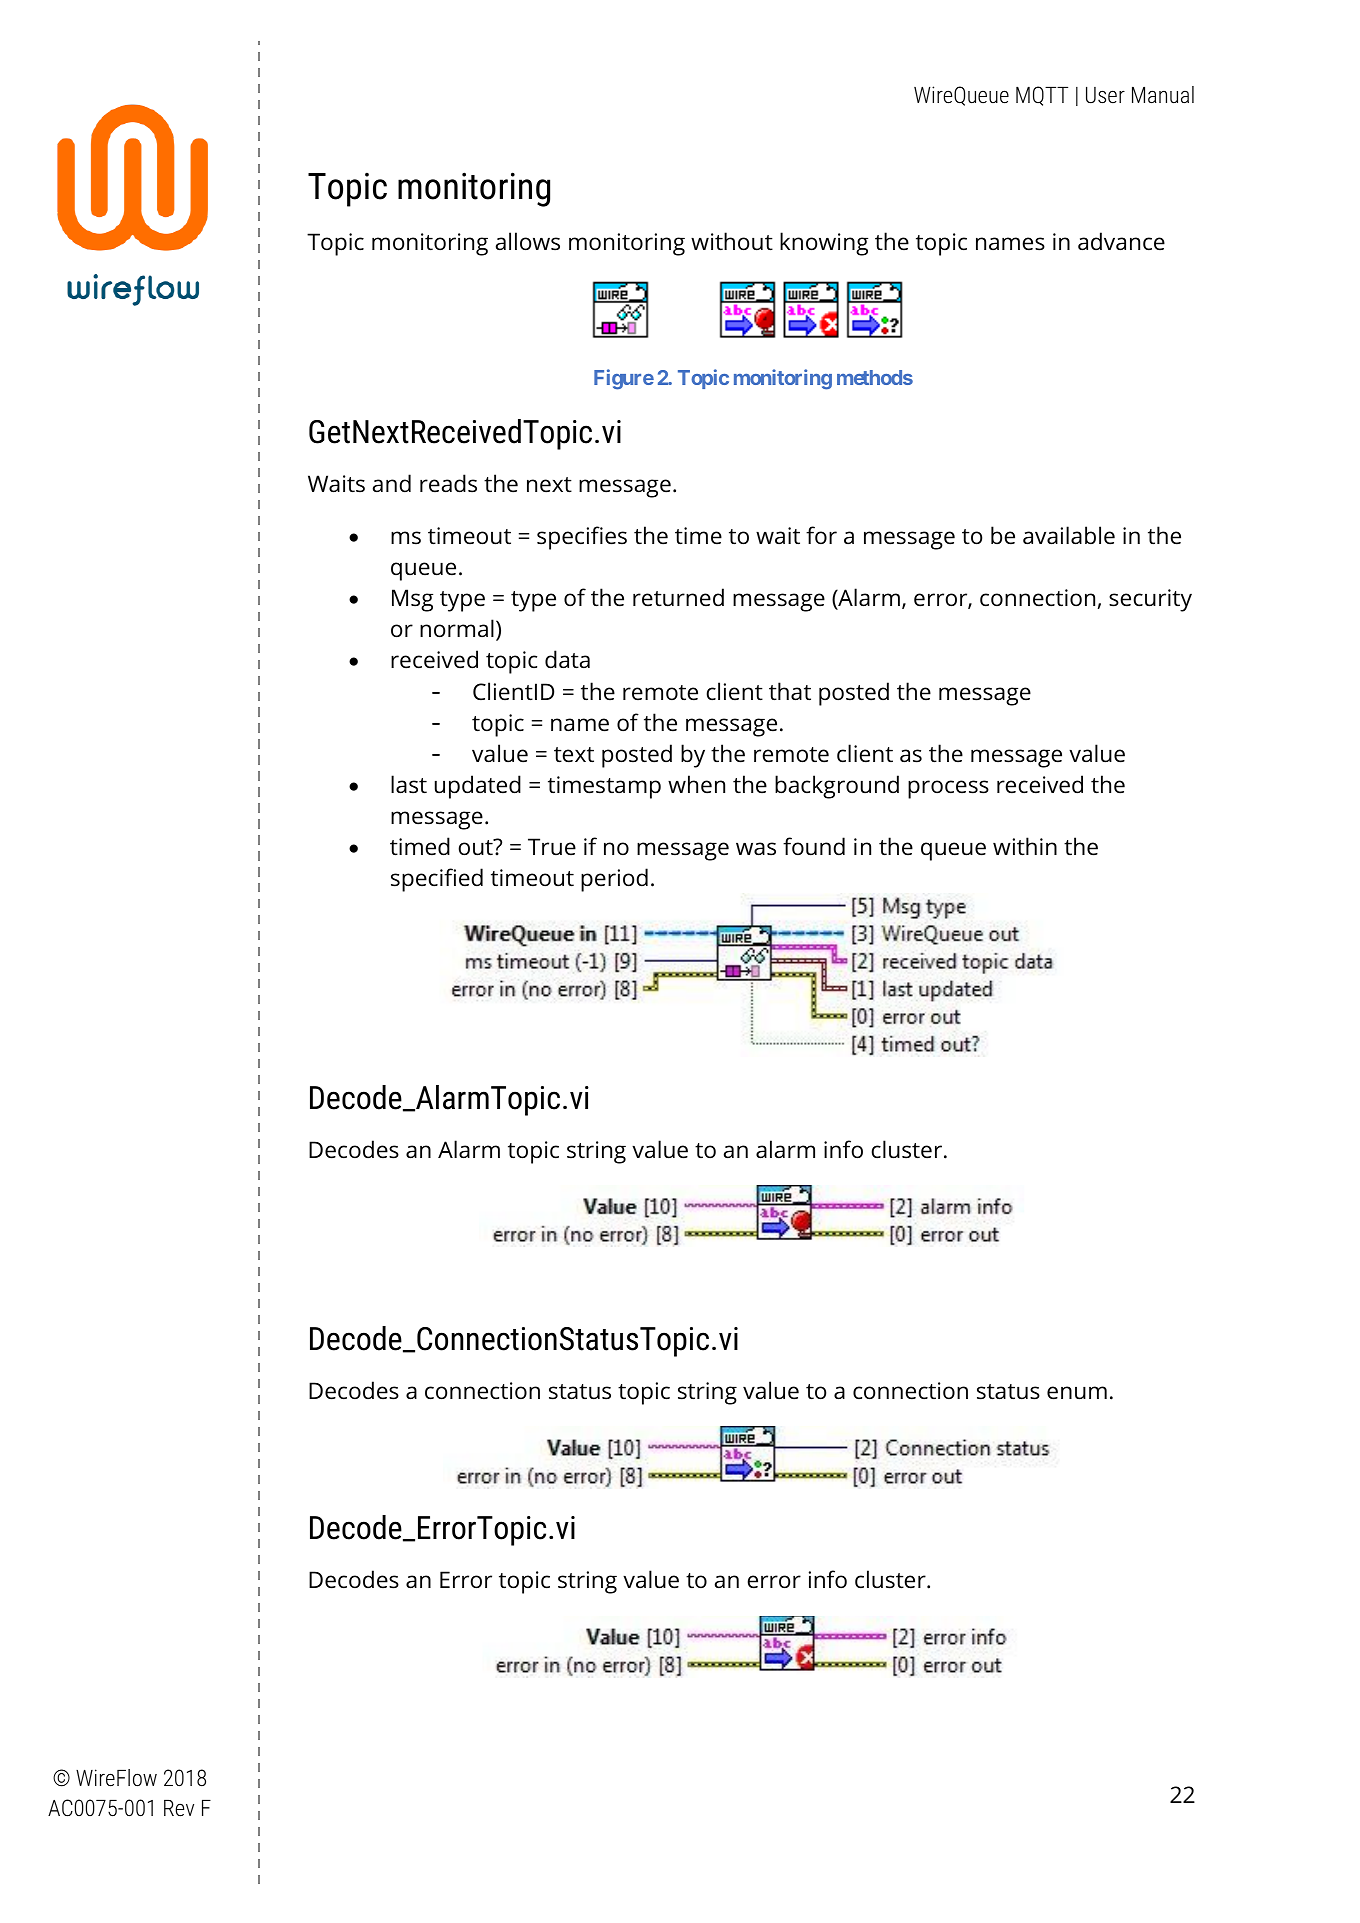 The image size is (1360, 1923). I want to click on allows, so click(528, 241).
